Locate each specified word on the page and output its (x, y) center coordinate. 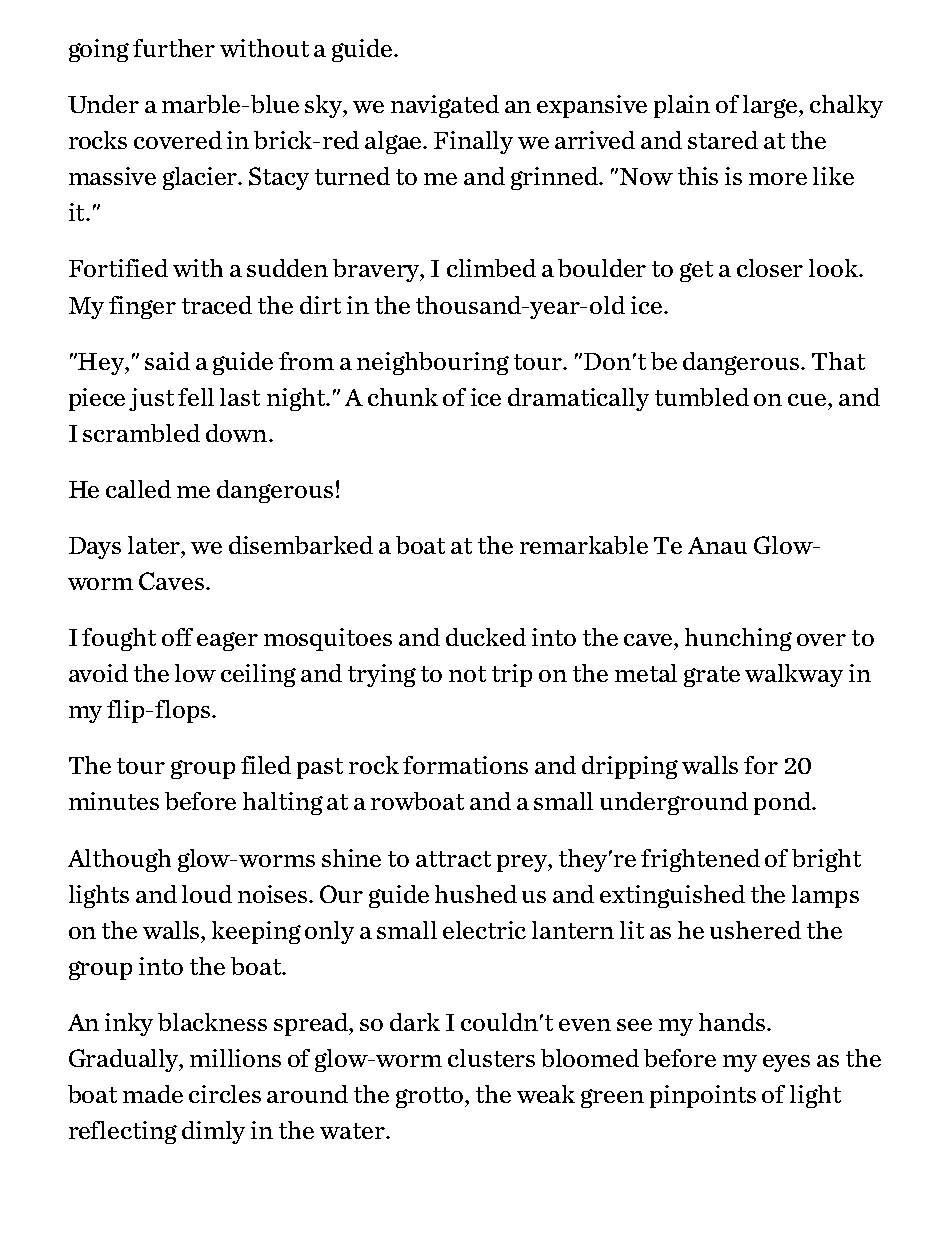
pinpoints (703, 1096)
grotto (431, 1097)
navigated (445, 106)
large (772, 106)
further (174, 48)
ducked (486, 637)
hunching (738, 639)
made (153, 1094)
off (177, 637)
